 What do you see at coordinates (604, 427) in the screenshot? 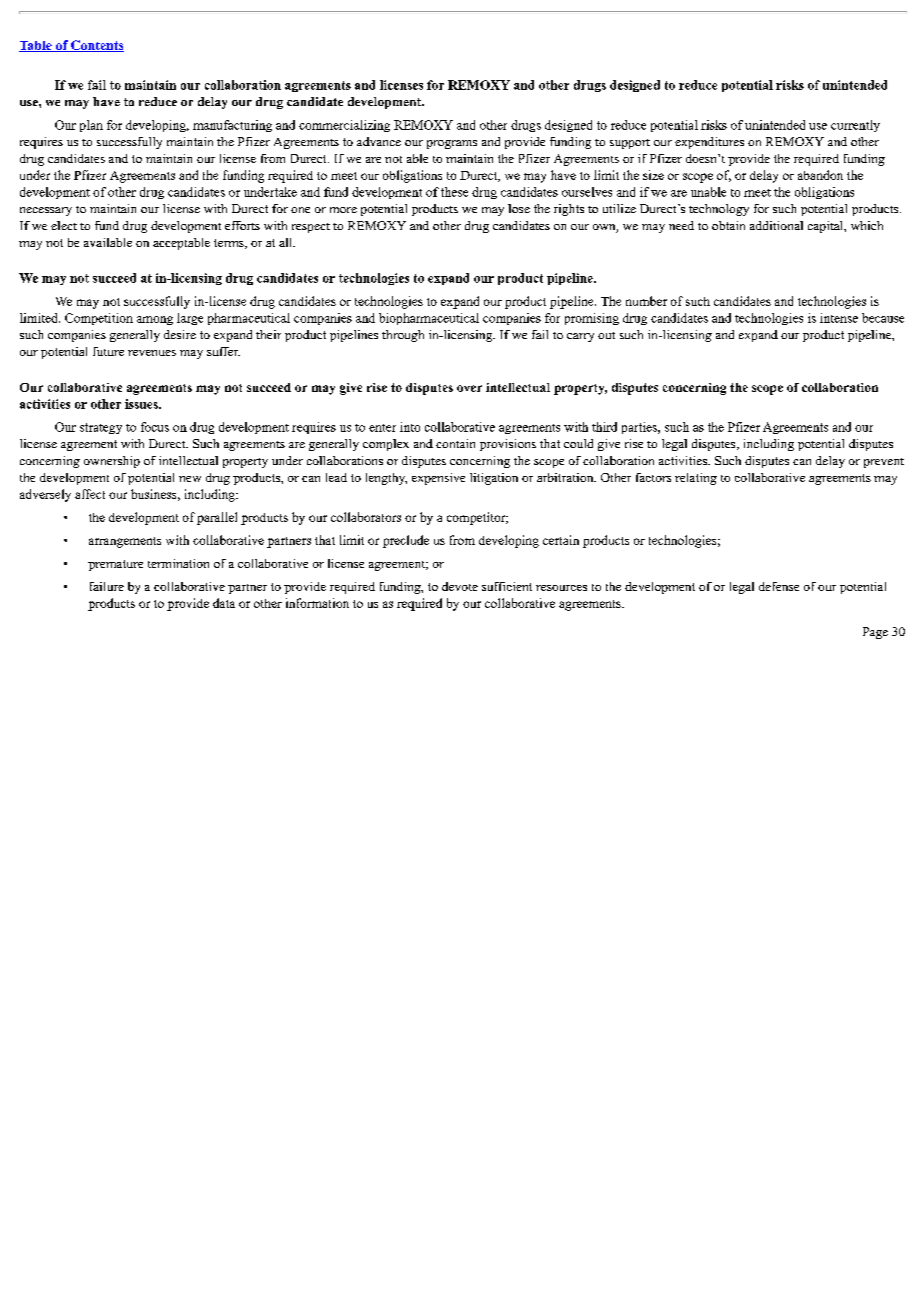
I see `third` at bounding box center [604, 427].
